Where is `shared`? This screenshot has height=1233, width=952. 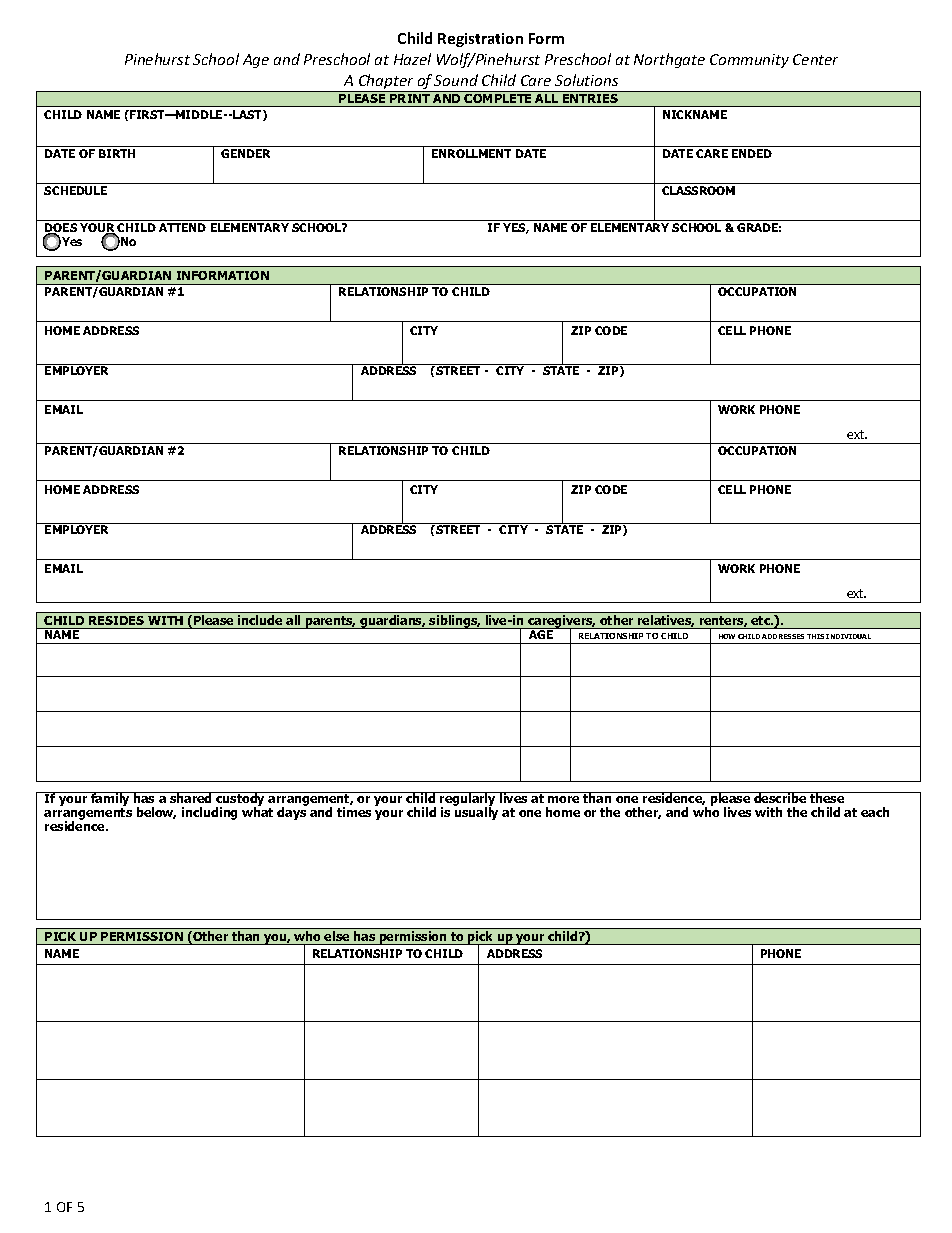
shared is located at coordinates (191, 797).
